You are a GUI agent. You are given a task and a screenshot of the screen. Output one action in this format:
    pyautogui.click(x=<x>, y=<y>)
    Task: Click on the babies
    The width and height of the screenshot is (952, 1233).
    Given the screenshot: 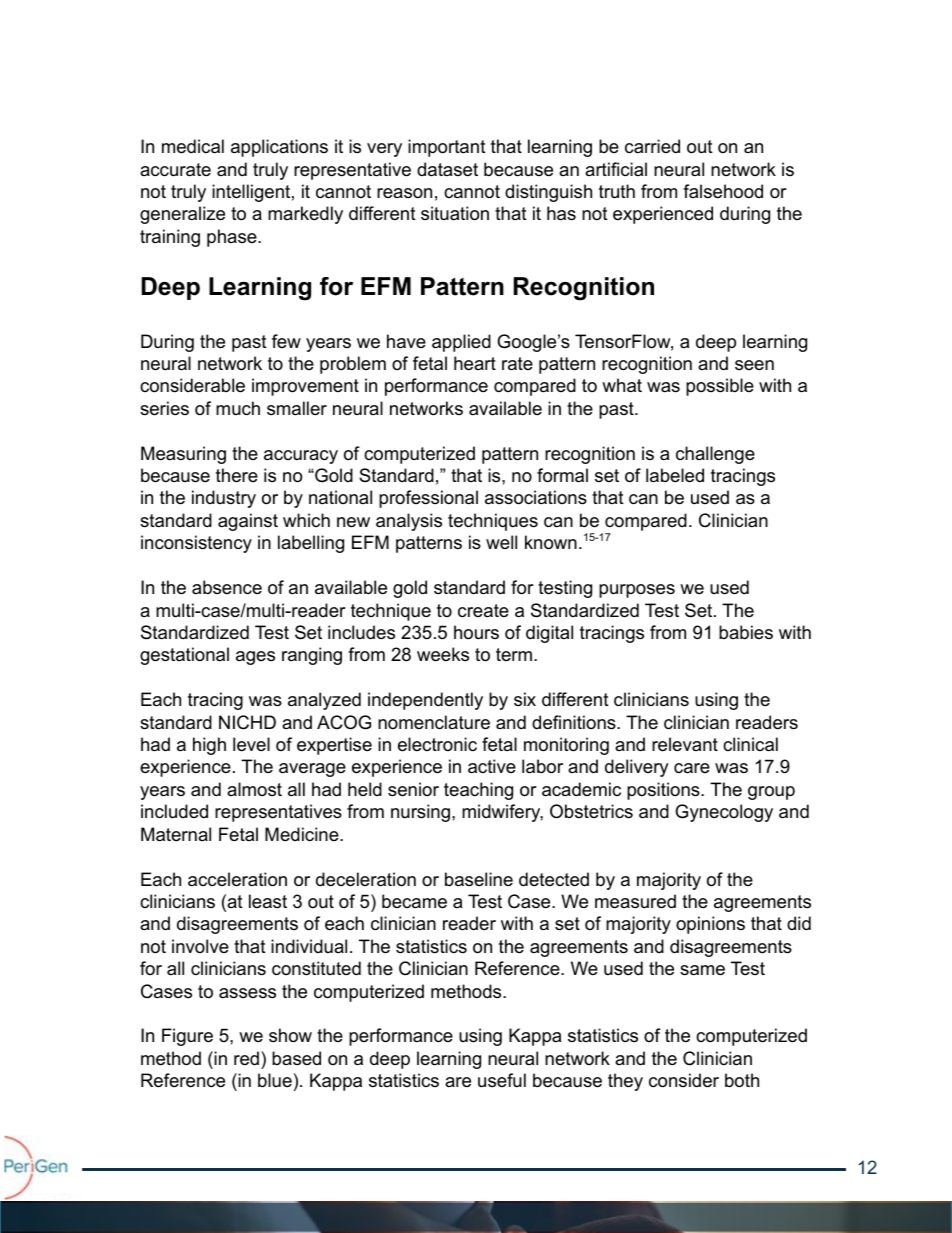 What is the action you would take?
    pyautogui.click(x=746, y=632)
